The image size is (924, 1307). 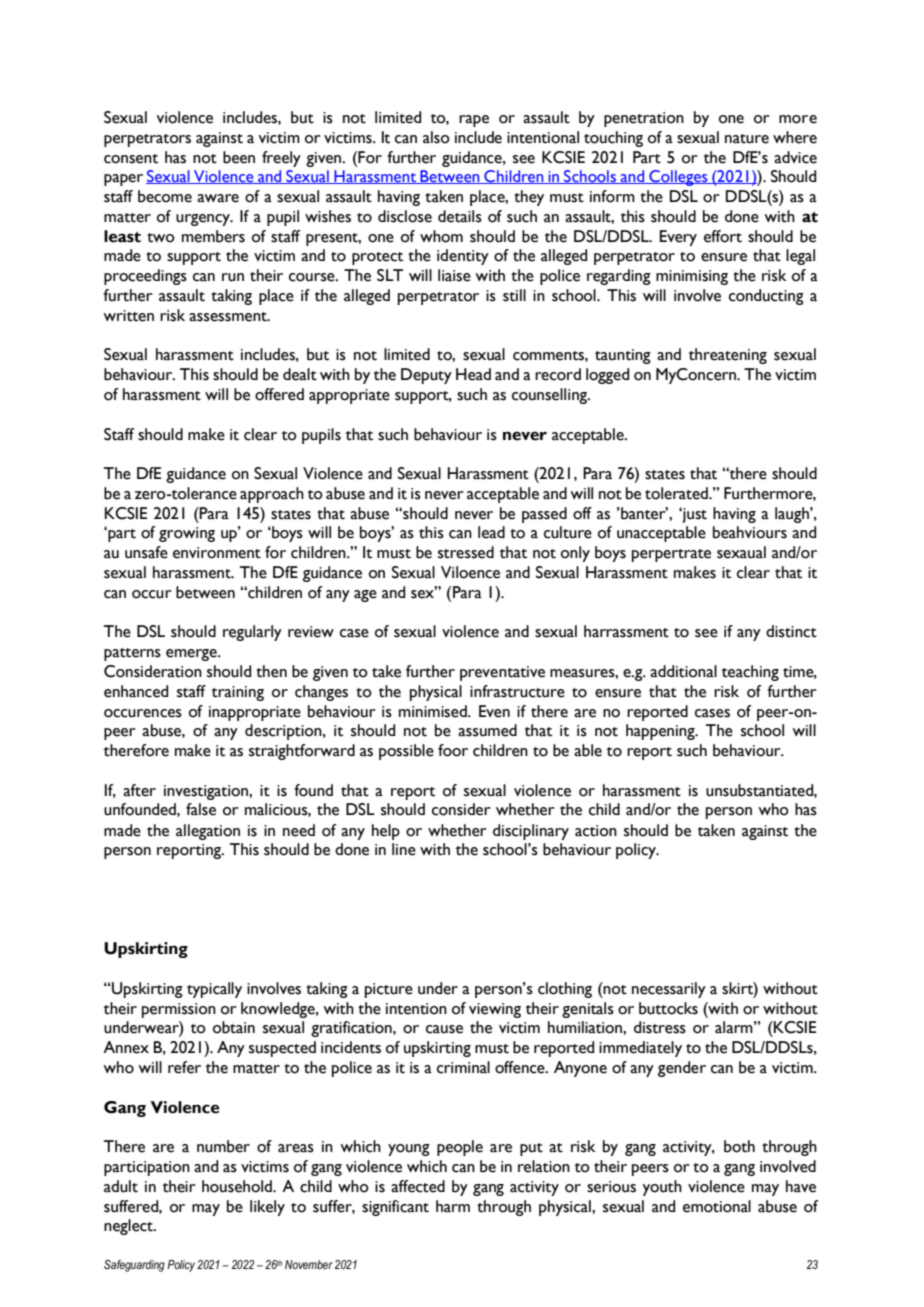 What do you see at coordinates (677, 493) in the screenshot?
I see `tolerated` at bounding box center [677, 493].
